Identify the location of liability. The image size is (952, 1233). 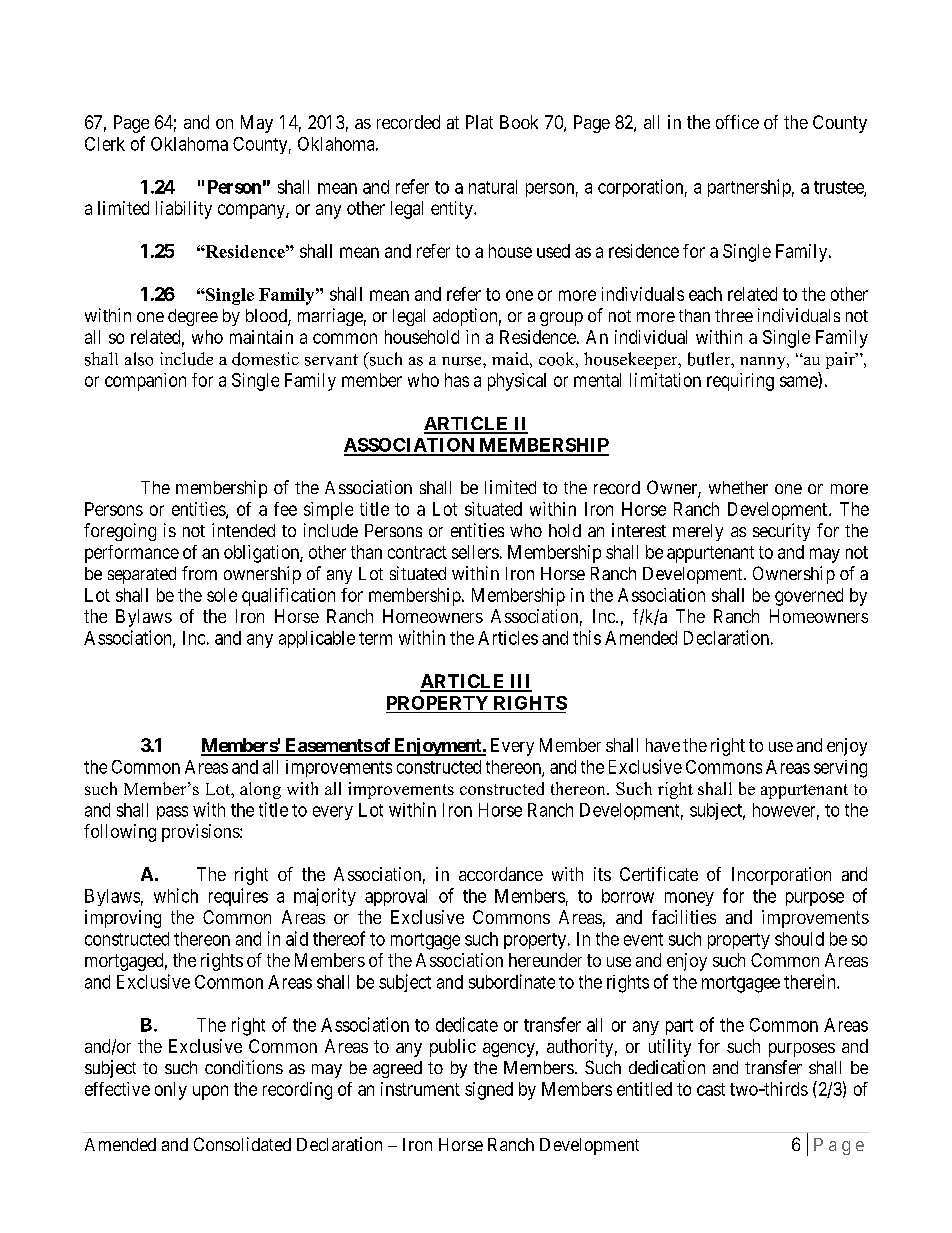
(184, 210).
